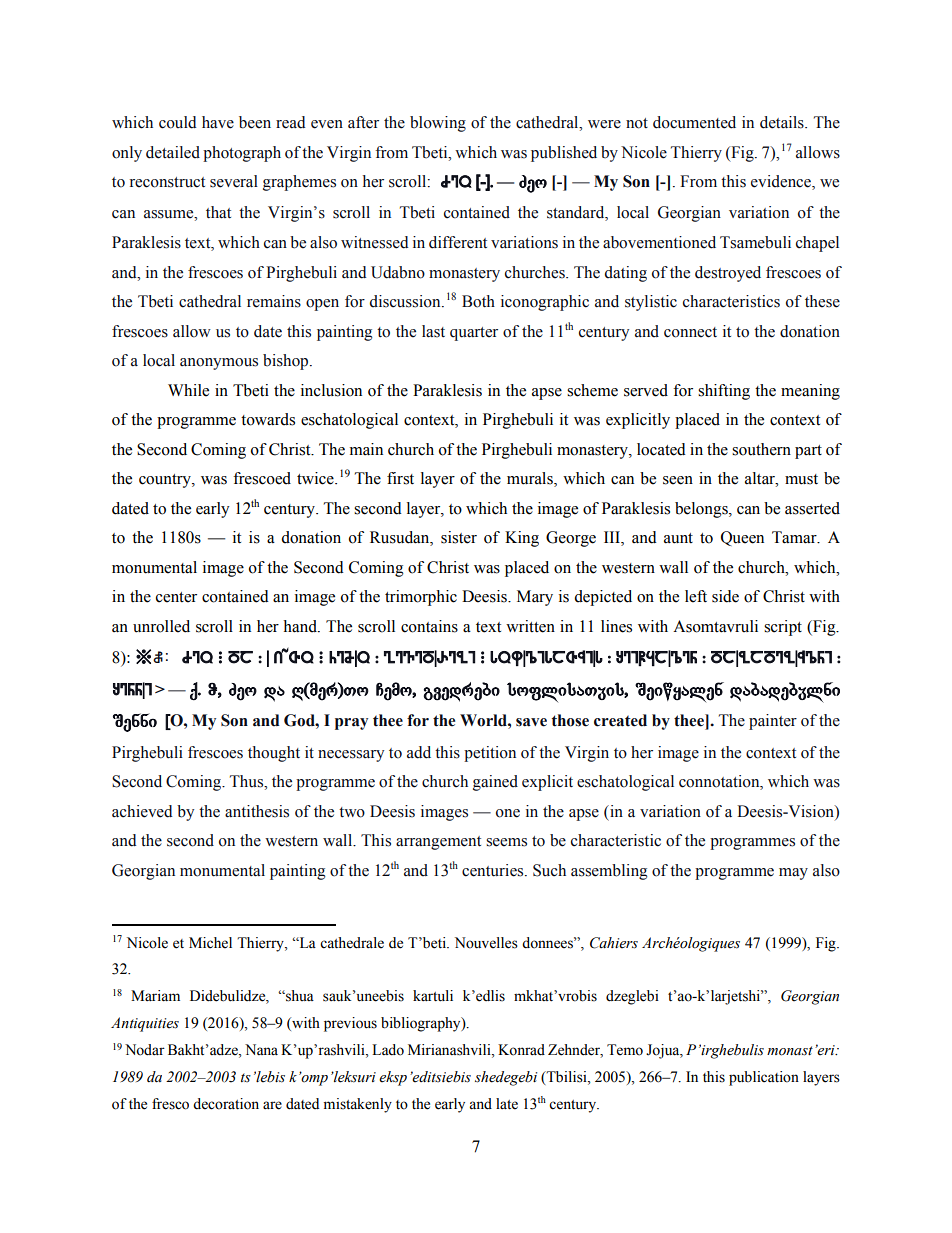 This document has width=952, height=1233. Describe the element at coordinates (242, 154) in the document. I see `photograph` at that location.
